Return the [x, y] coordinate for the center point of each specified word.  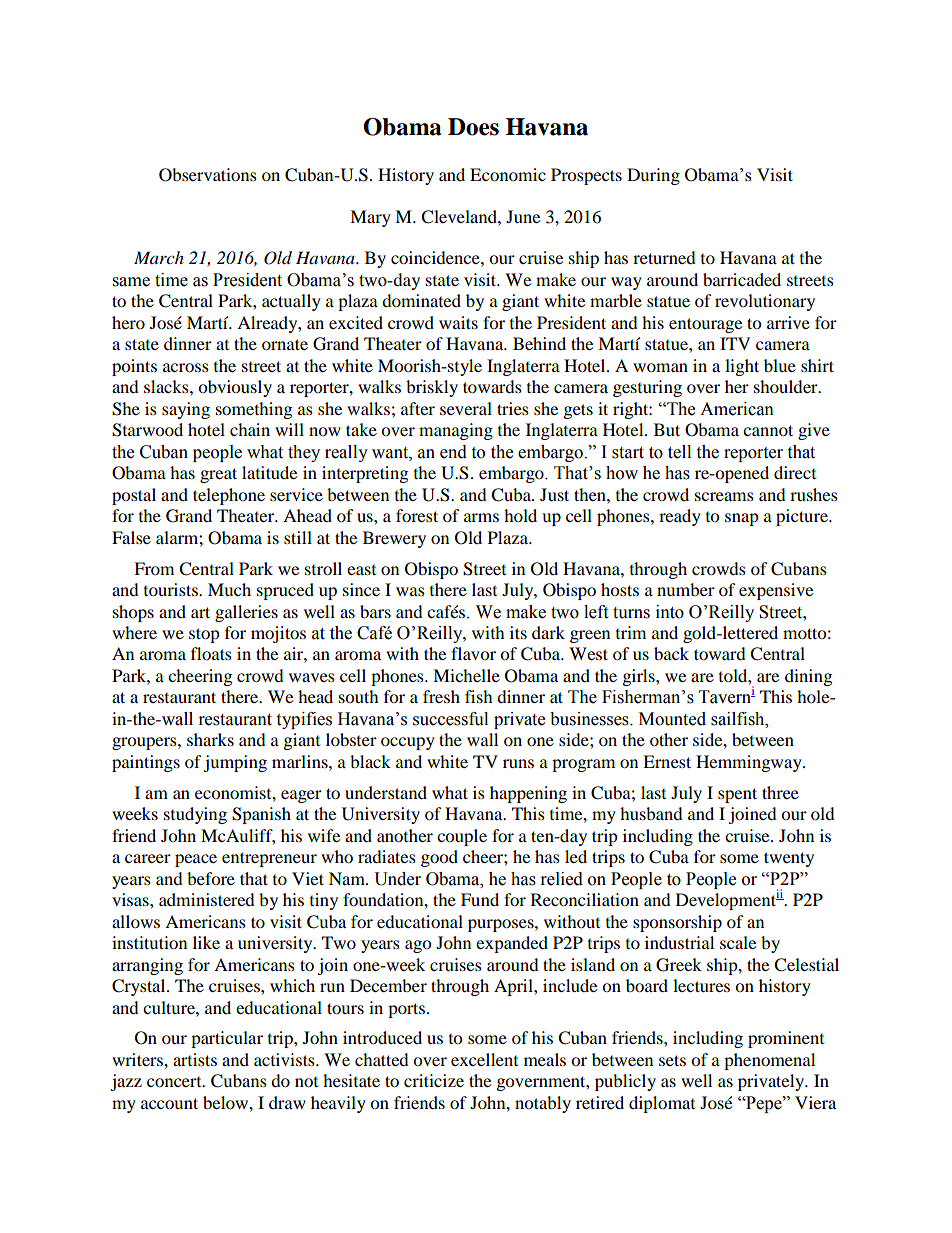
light [742, 367]
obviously [235, 388]
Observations [208, 175]
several [466, 408]
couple [462, 837]
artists [195, 1059]
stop [204, 635]
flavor [473, 653]
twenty [789, 859]
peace [196, 860]
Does [473, 127]
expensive [776, 591]
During [653, 176]
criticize [434, 1080]
